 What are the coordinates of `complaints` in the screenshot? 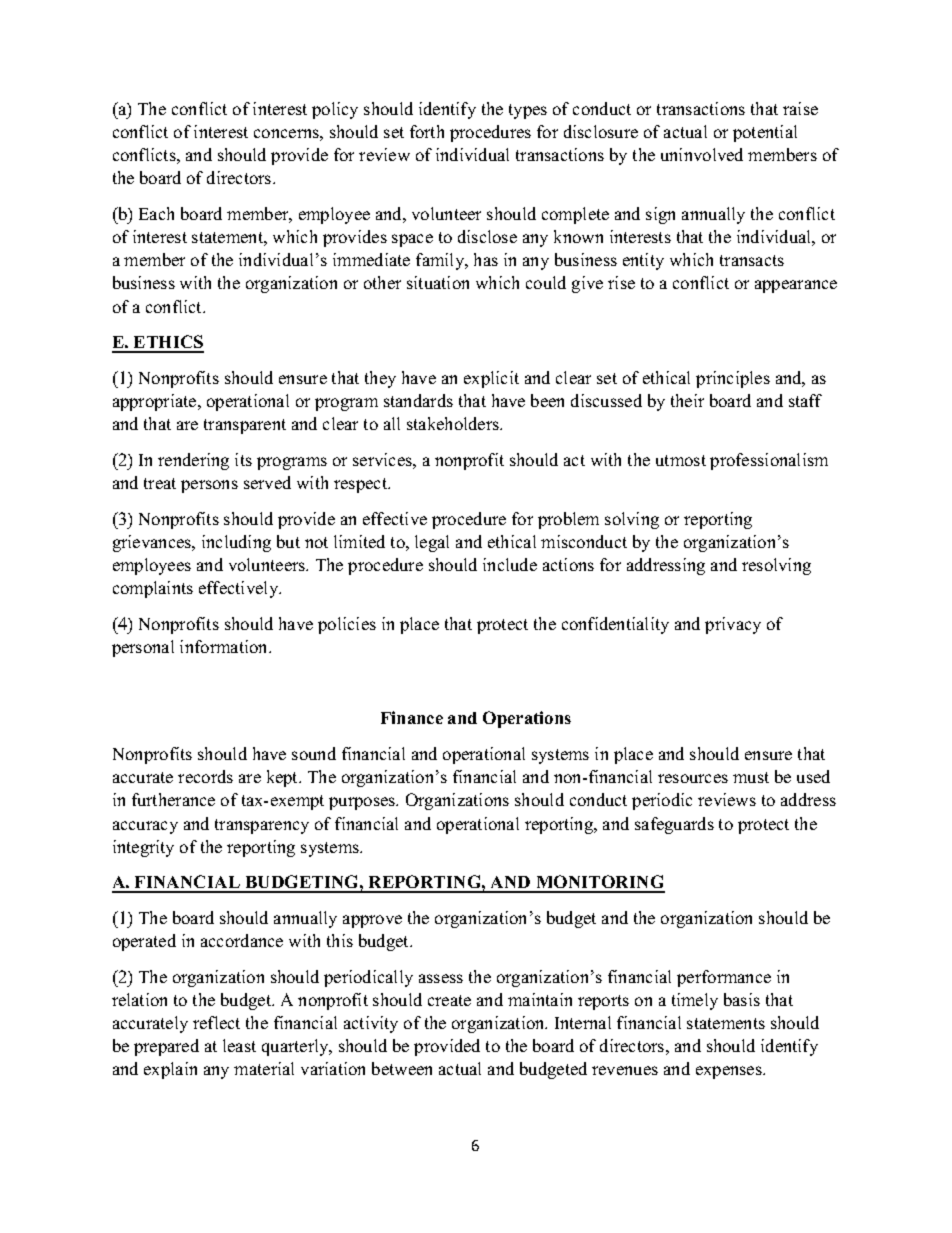 It's located at (153, 589).
